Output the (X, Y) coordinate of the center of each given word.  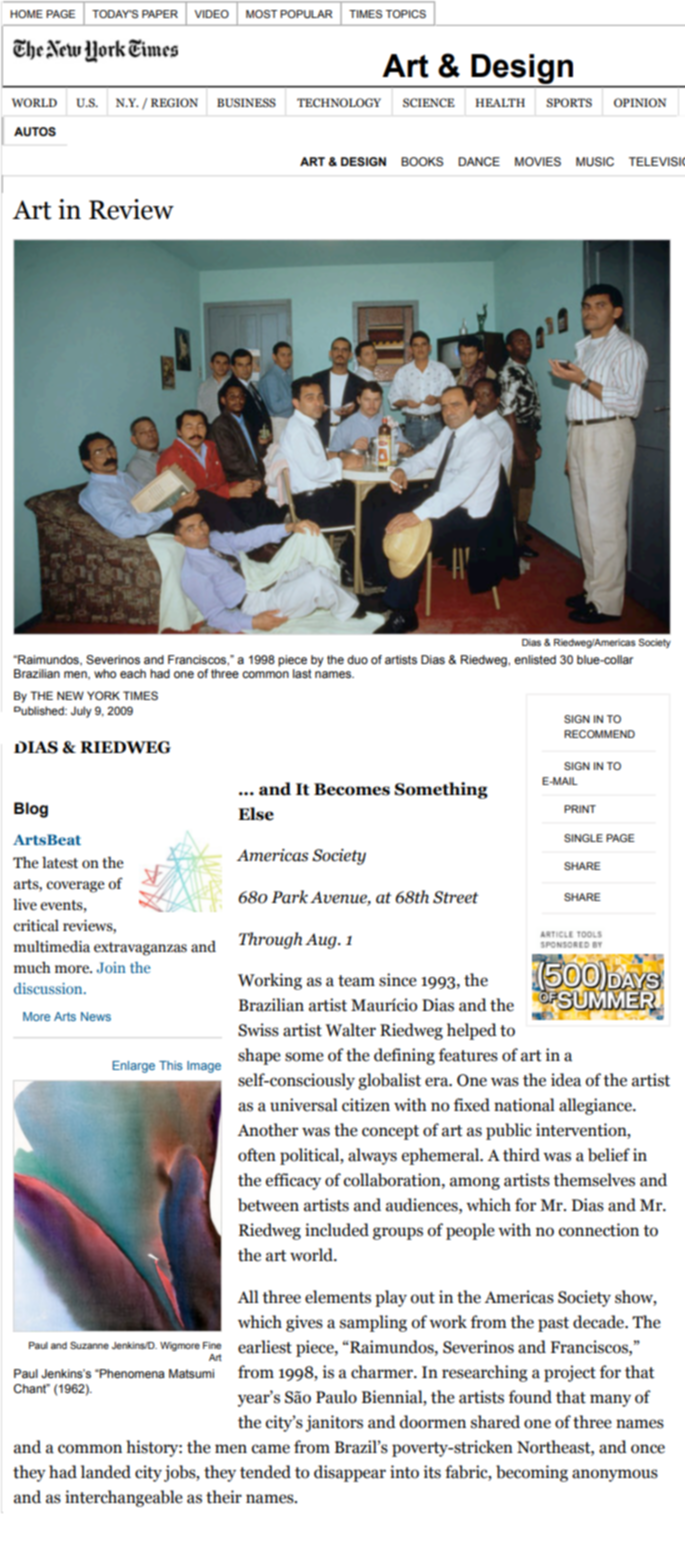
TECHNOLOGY (339, 102)
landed (106, 1472)
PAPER (160, 14)
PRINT (580, 809)
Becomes (352, 789)
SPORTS (569, 102)
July (81, 712)
